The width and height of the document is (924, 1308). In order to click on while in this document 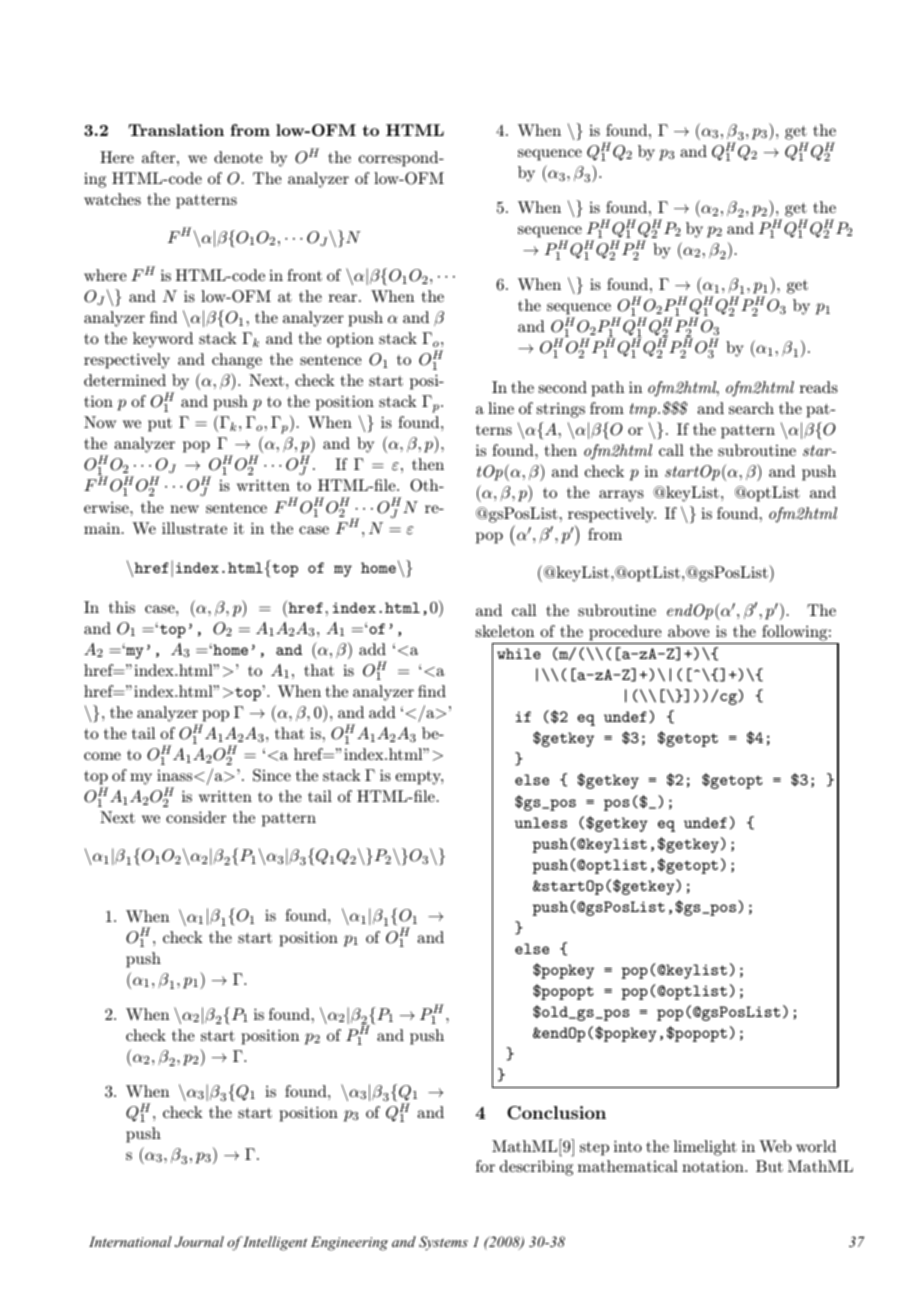, I will do `click(519, 653)`.
